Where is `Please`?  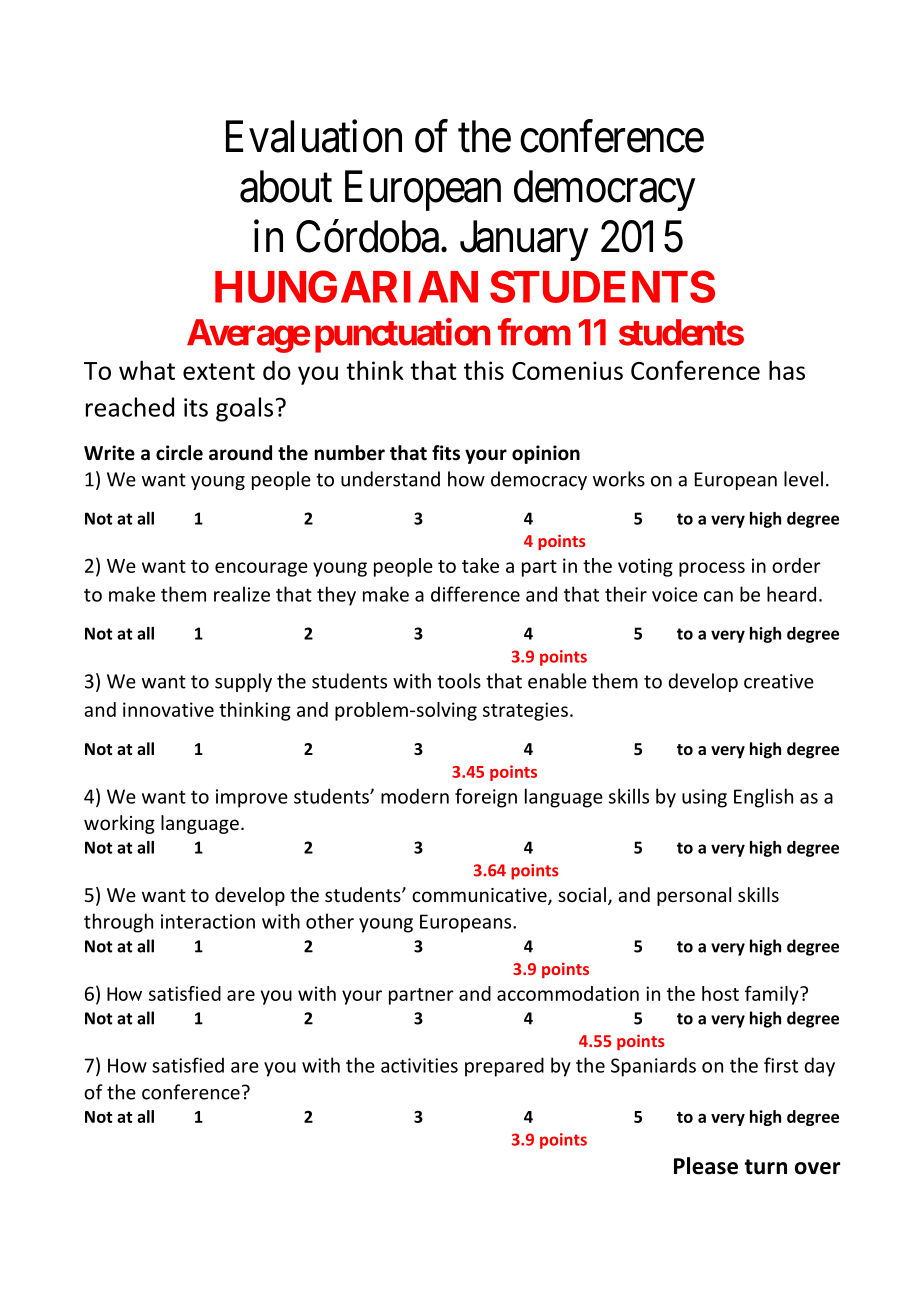 Please is located at coordinates (706, 1166).
